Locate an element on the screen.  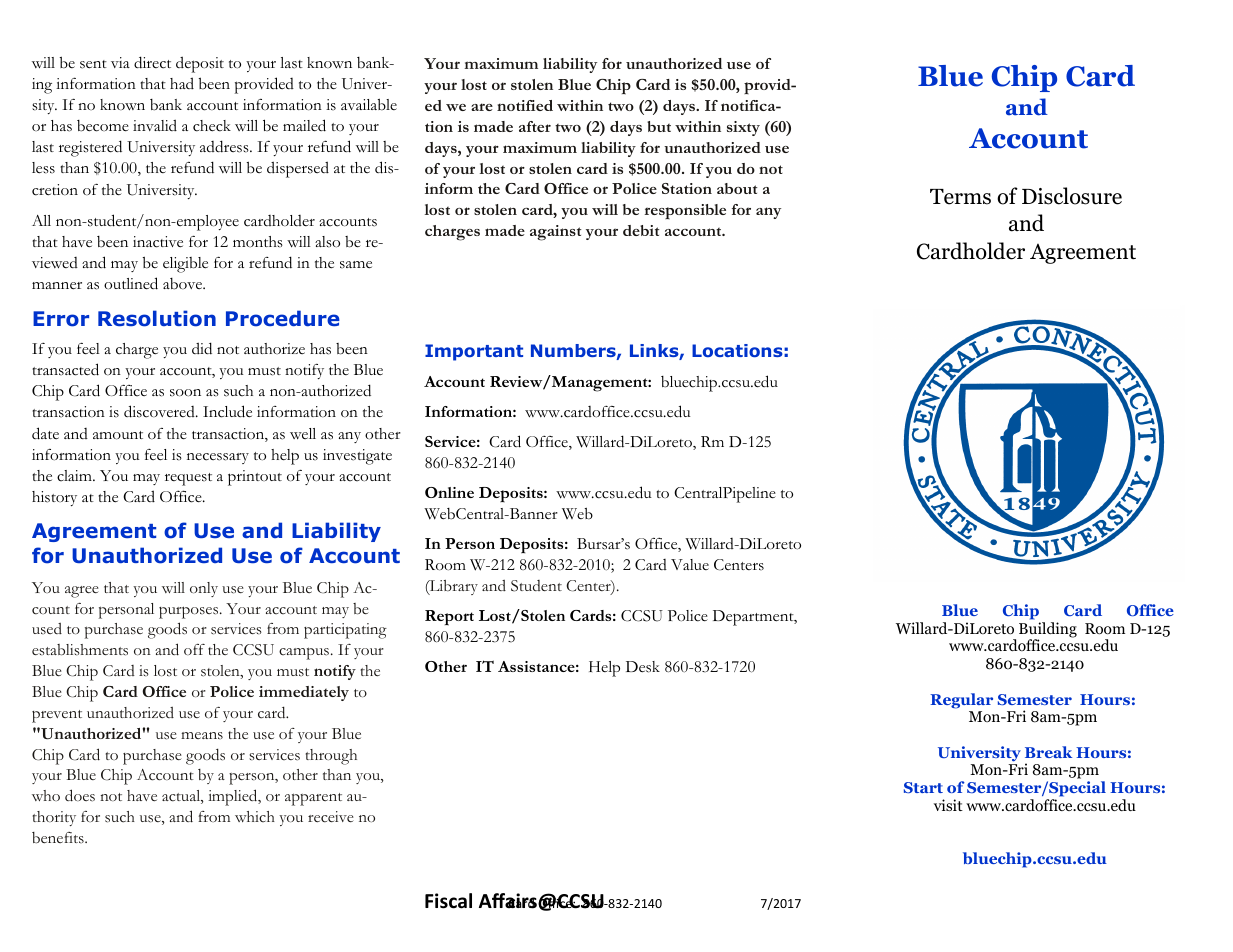
sixty is located at coordinates (743, 128).
